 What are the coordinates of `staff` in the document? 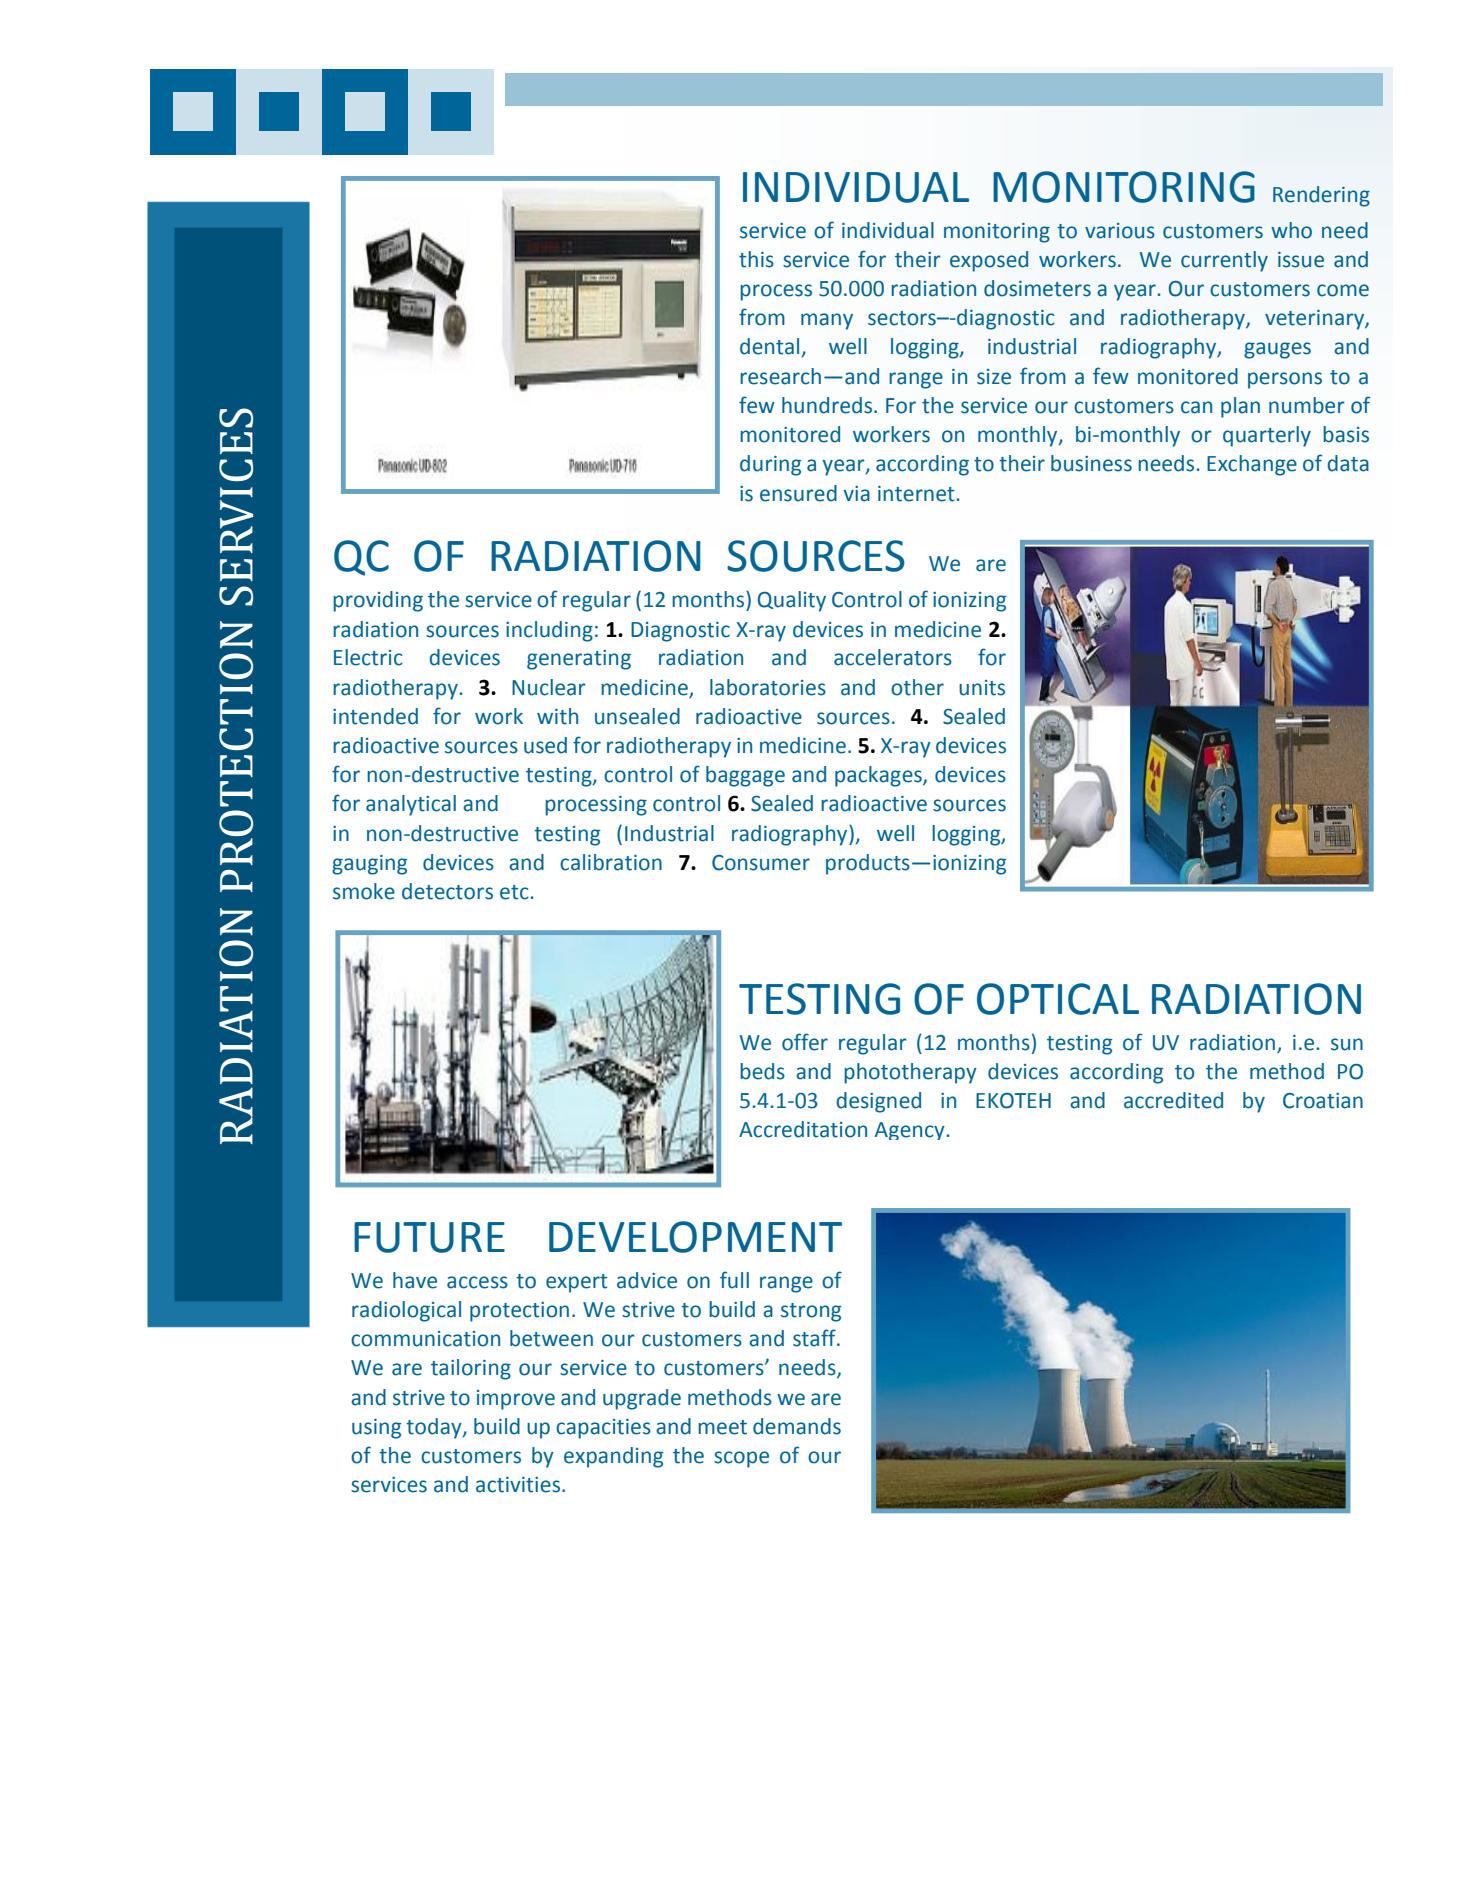 It's located at (815, 1338).
